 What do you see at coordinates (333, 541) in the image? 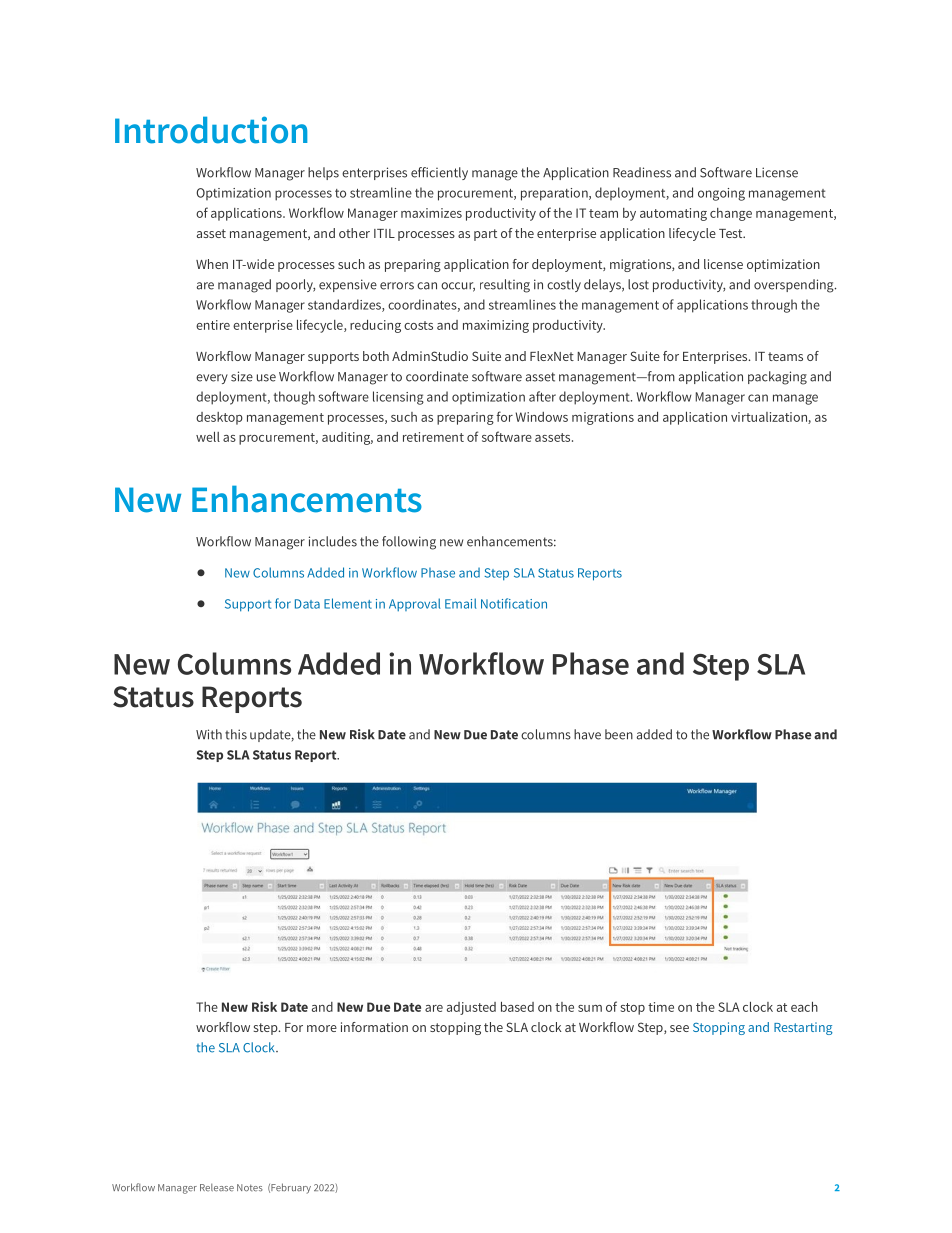
I see `includes` at bounding box center [333, 541].
